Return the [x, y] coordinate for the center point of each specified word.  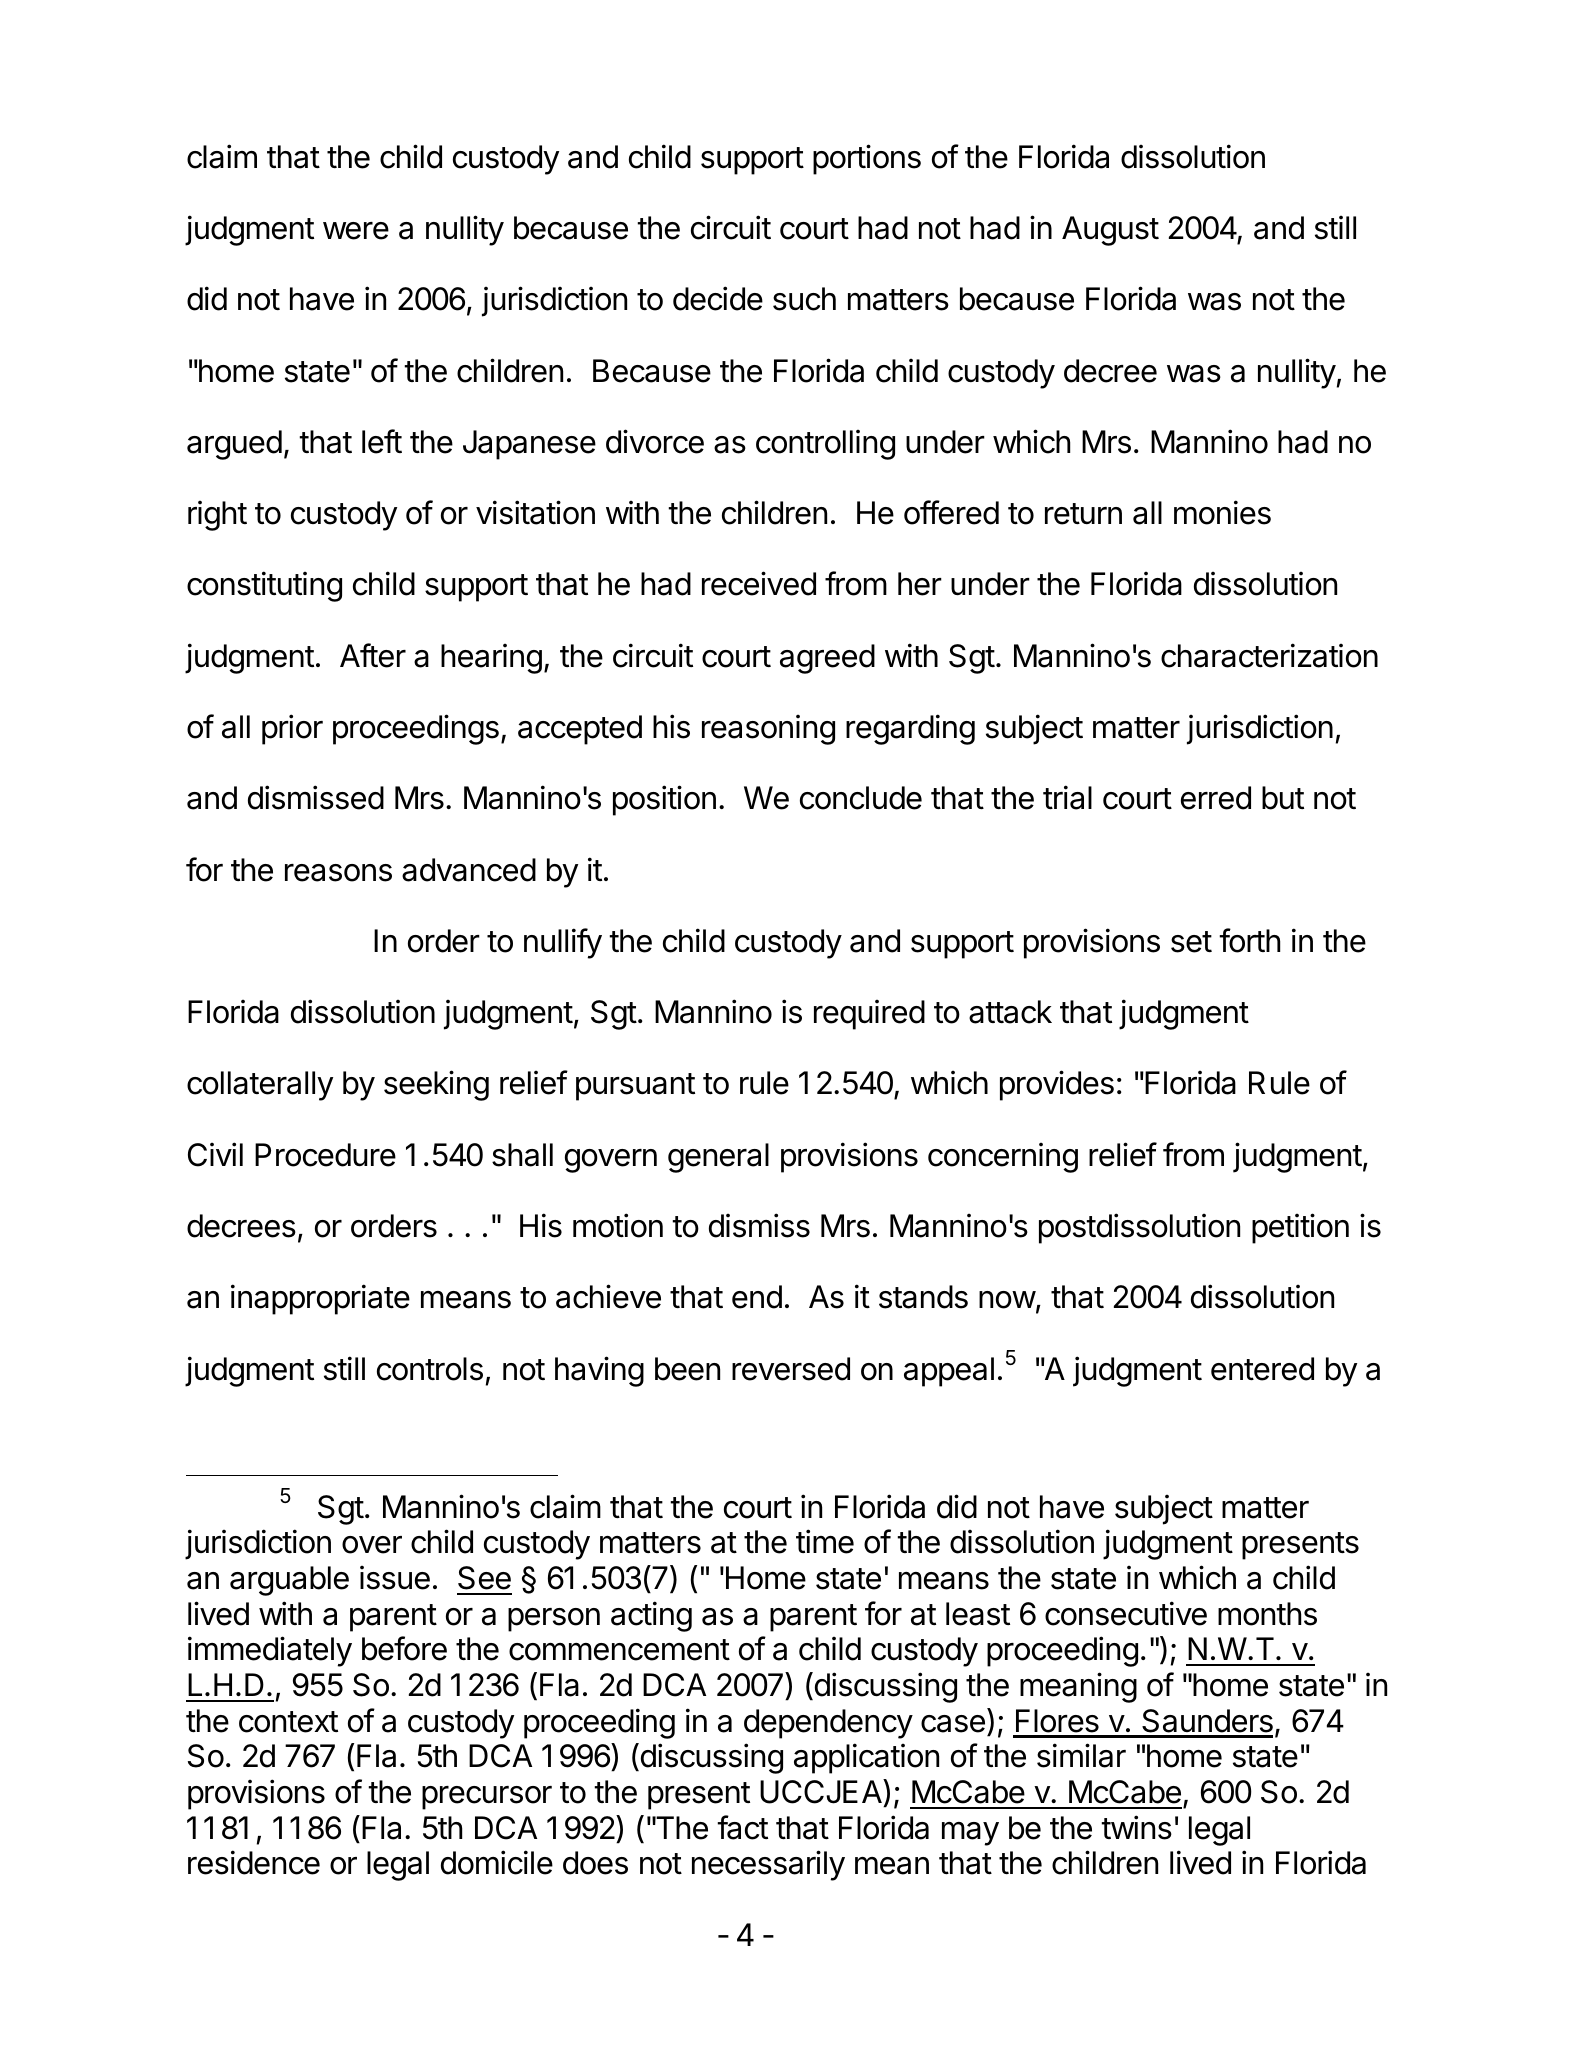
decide [718, 298]
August [1110, 231]
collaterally [260, 1086]
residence [254, 1862]
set [1191, 942]
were [356, 231]
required [869, 1015]
